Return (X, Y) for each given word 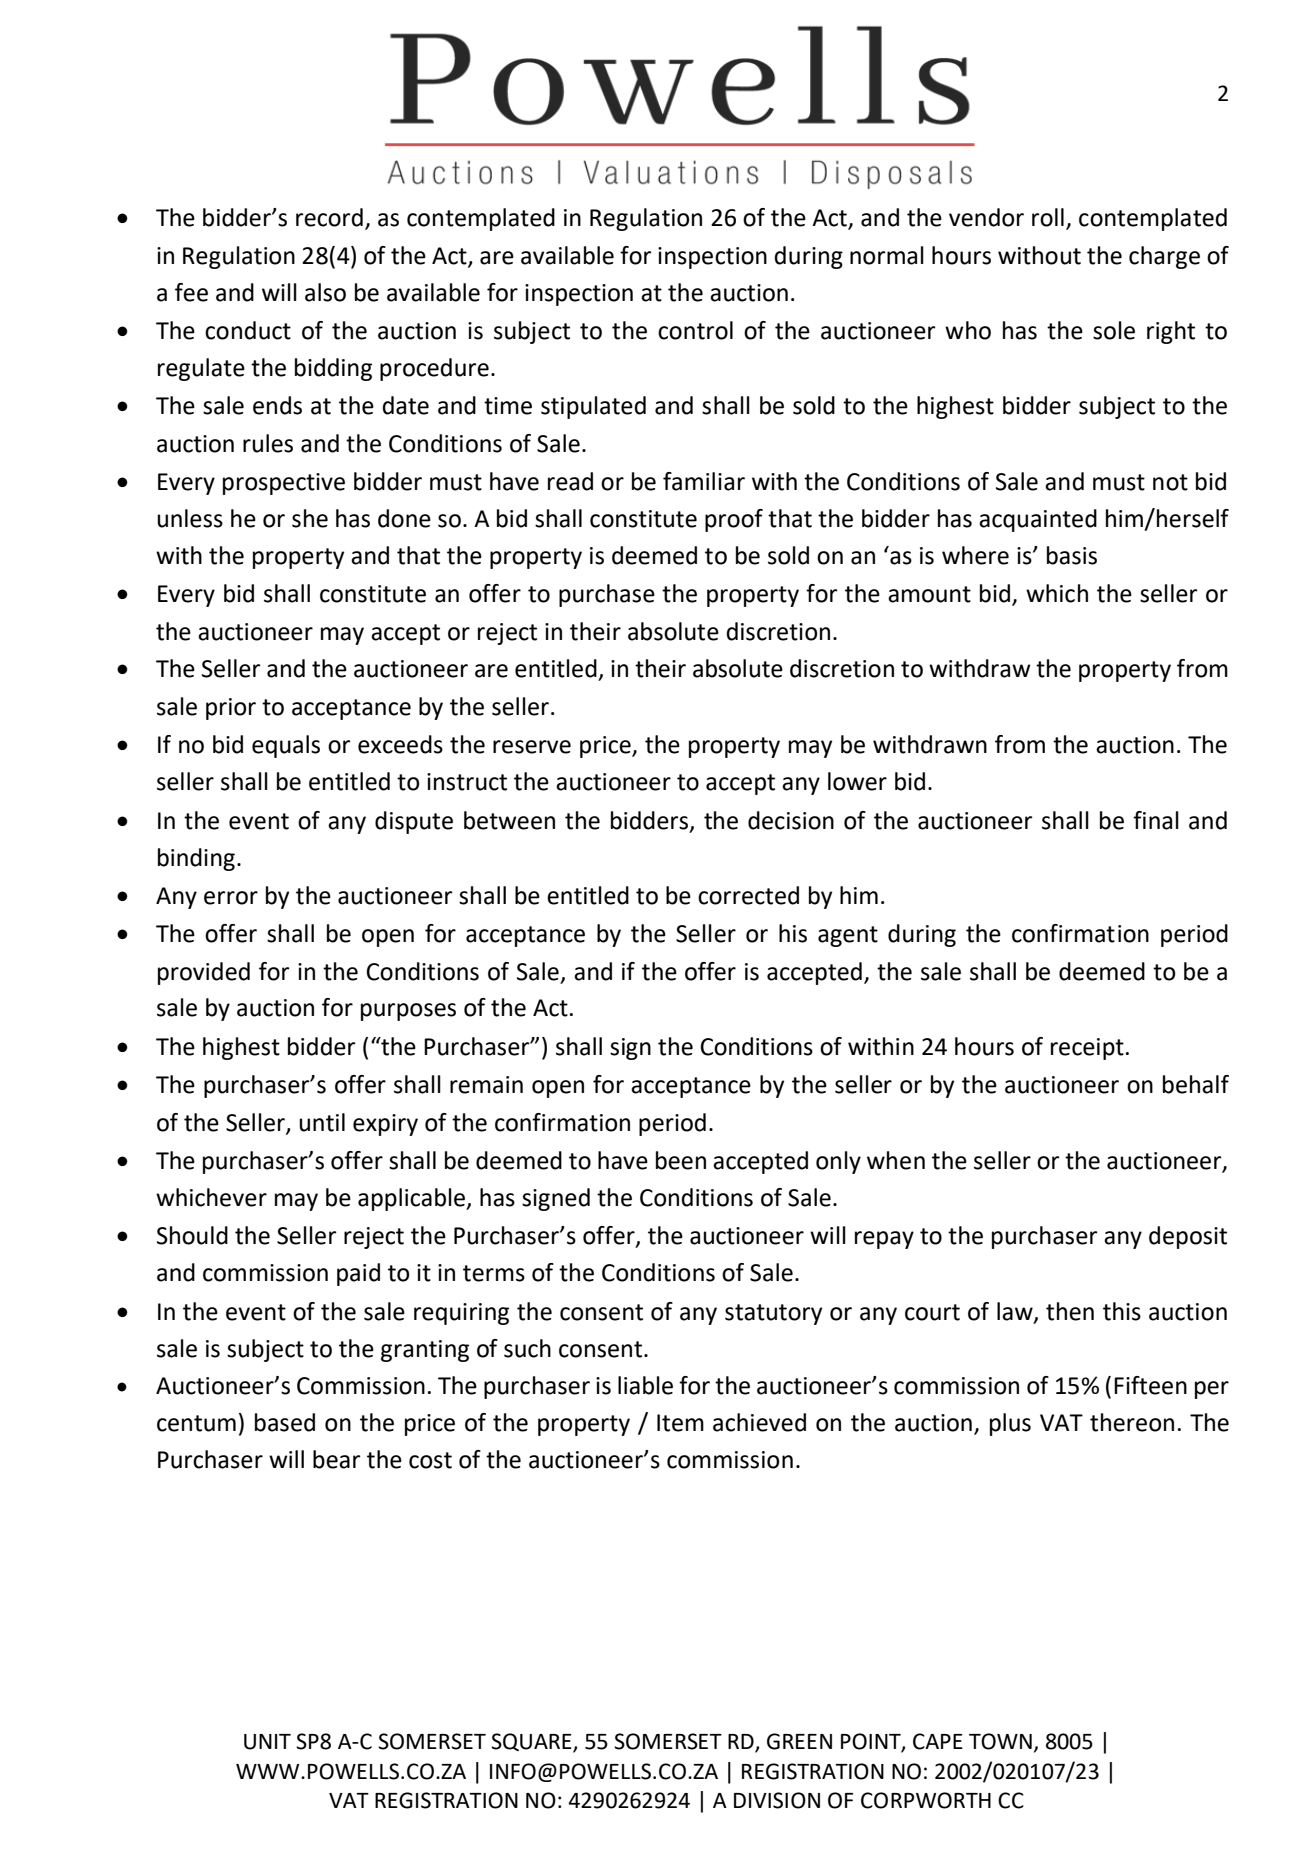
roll (1048, 217)
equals (286, 746)
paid (358, 1274)
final (1156, 820)
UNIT (267, 1742)
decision (791, 820)
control (695, 330)
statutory (773, 1314)
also (325, 292)
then (1070, 1311)
